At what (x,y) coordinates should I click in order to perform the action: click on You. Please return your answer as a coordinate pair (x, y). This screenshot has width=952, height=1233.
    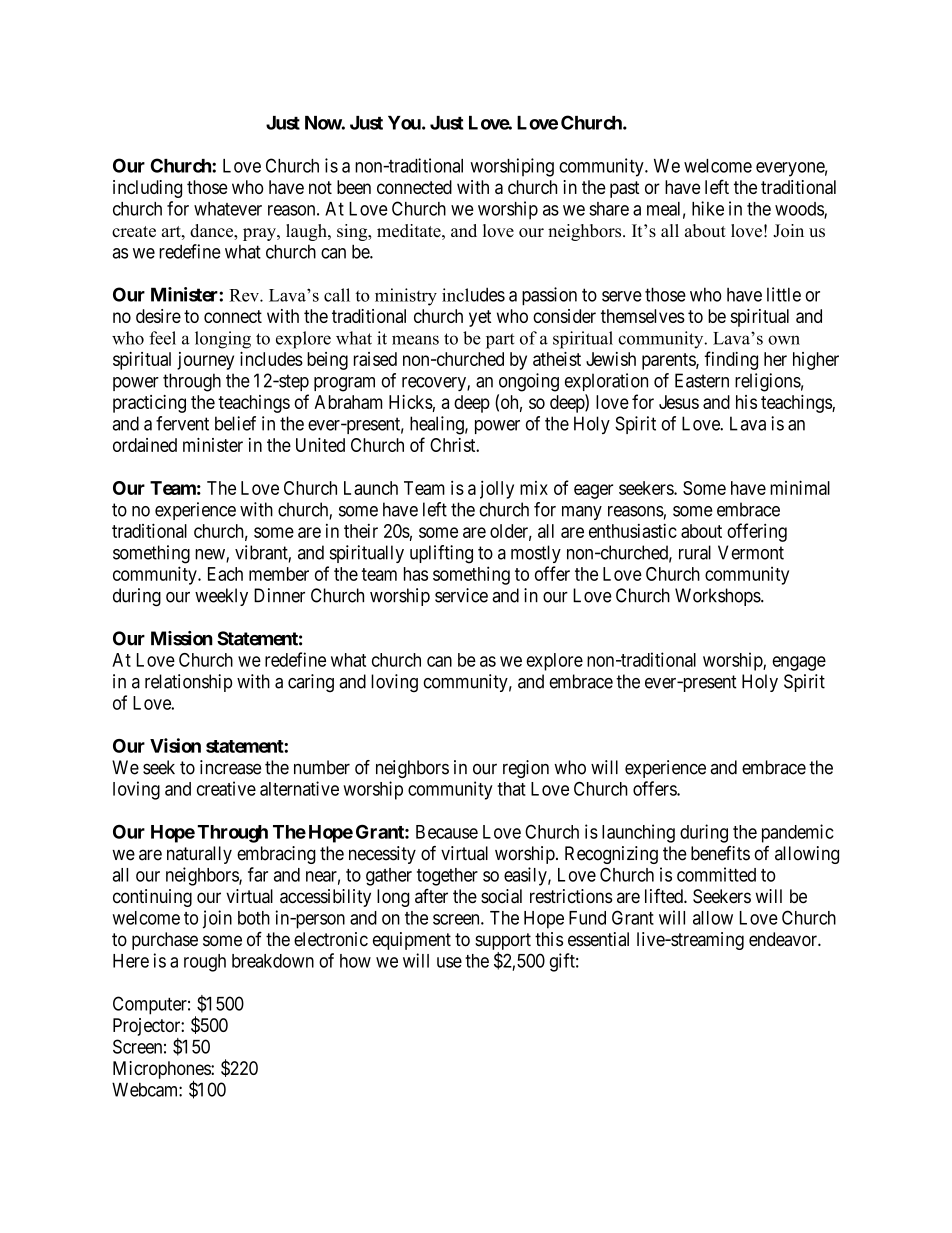
    Looking at the image, I should click on (405, 123).
